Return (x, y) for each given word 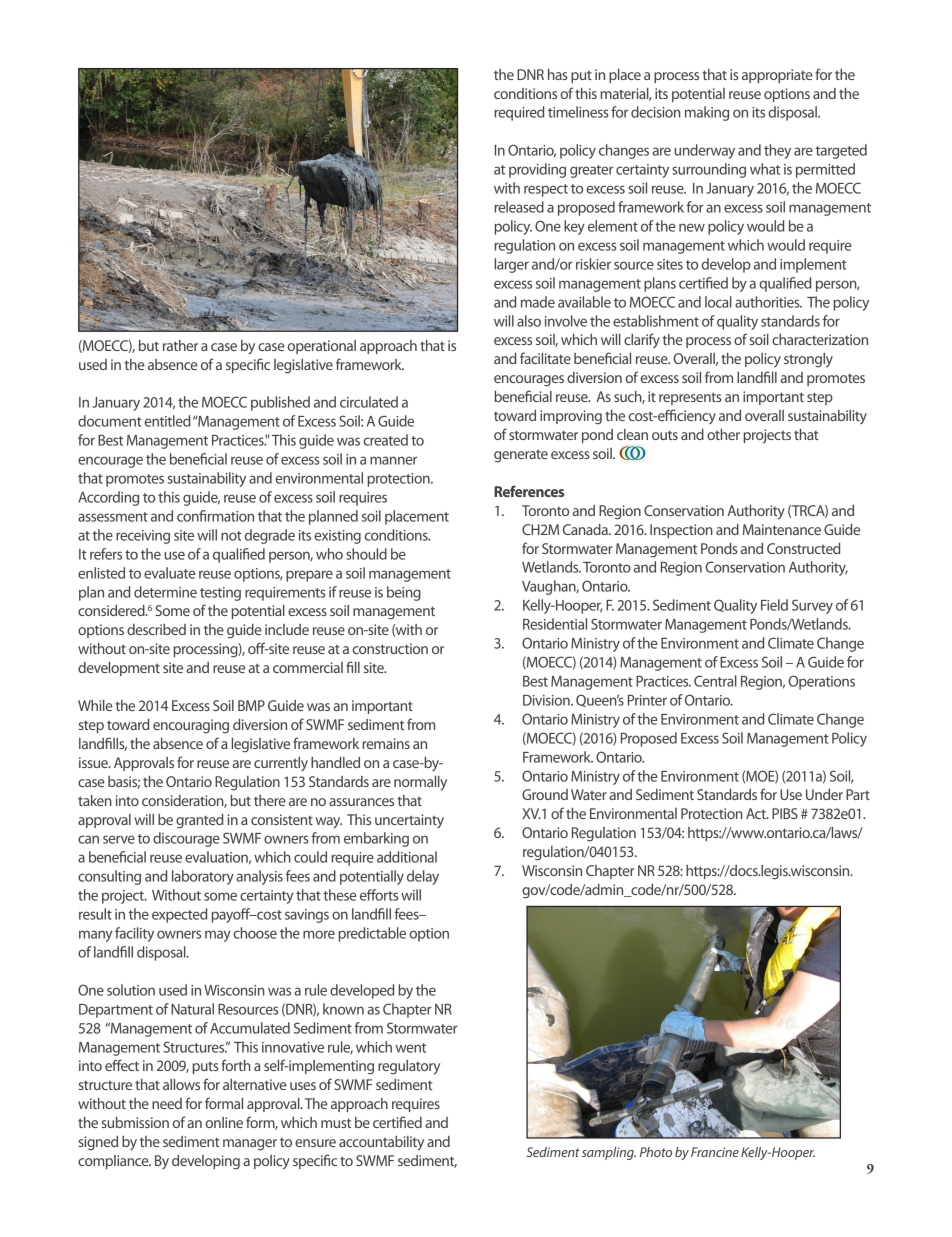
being (404, 593)
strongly (808, 360)
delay (423, 877)
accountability (381, 1143)
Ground (545, 794)
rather (180, 345)
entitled (167, 421)
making (707, 113)
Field (774, 605)
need (167, 1103)
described (156, 629)
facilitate (545, 358)
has (558, 74)
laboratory (203, 877)
